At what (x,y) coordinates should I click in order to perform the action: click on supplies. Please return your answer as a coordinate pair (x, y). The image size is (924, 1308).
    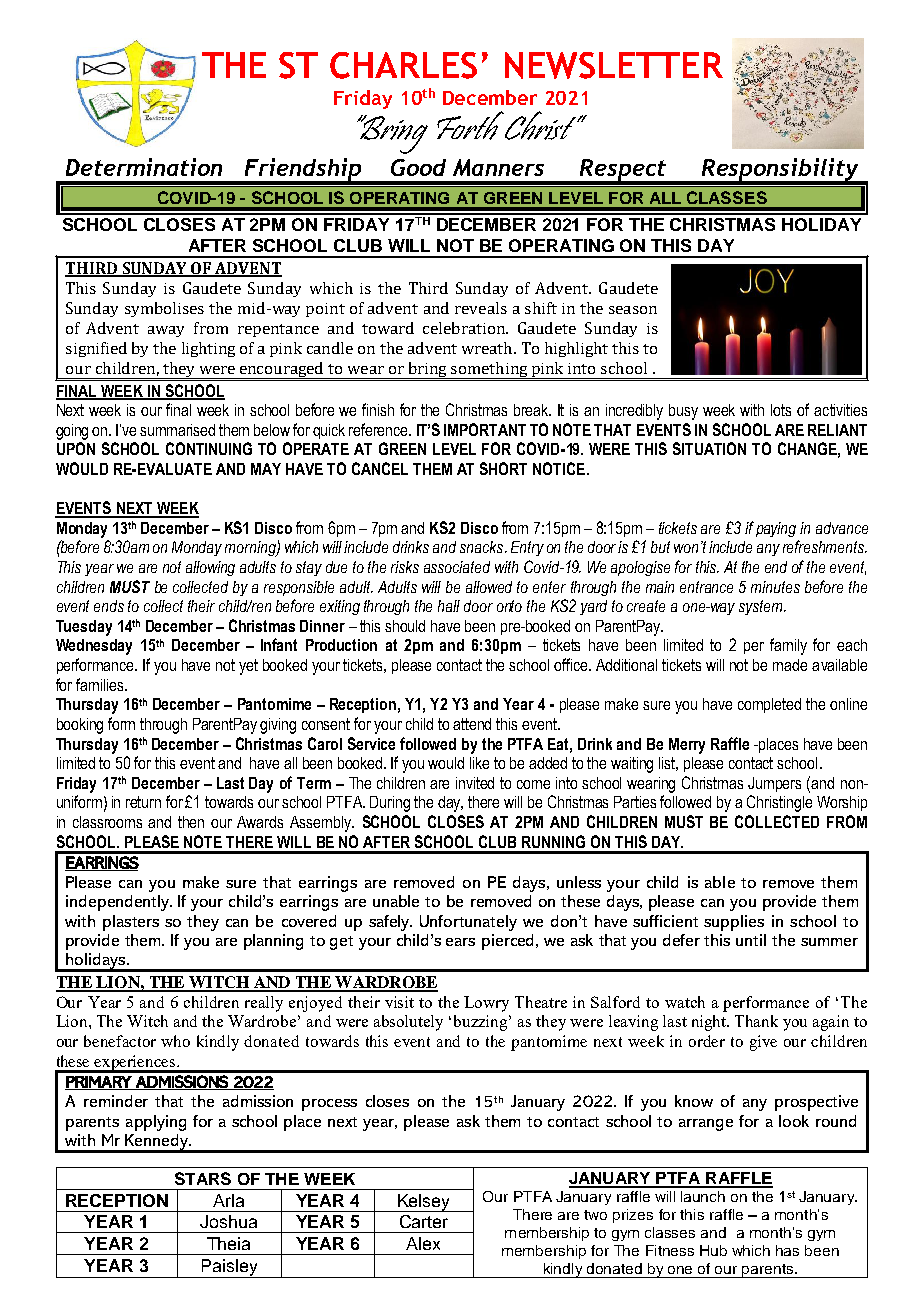
    Looking at the image, I should click on (734, 923).
